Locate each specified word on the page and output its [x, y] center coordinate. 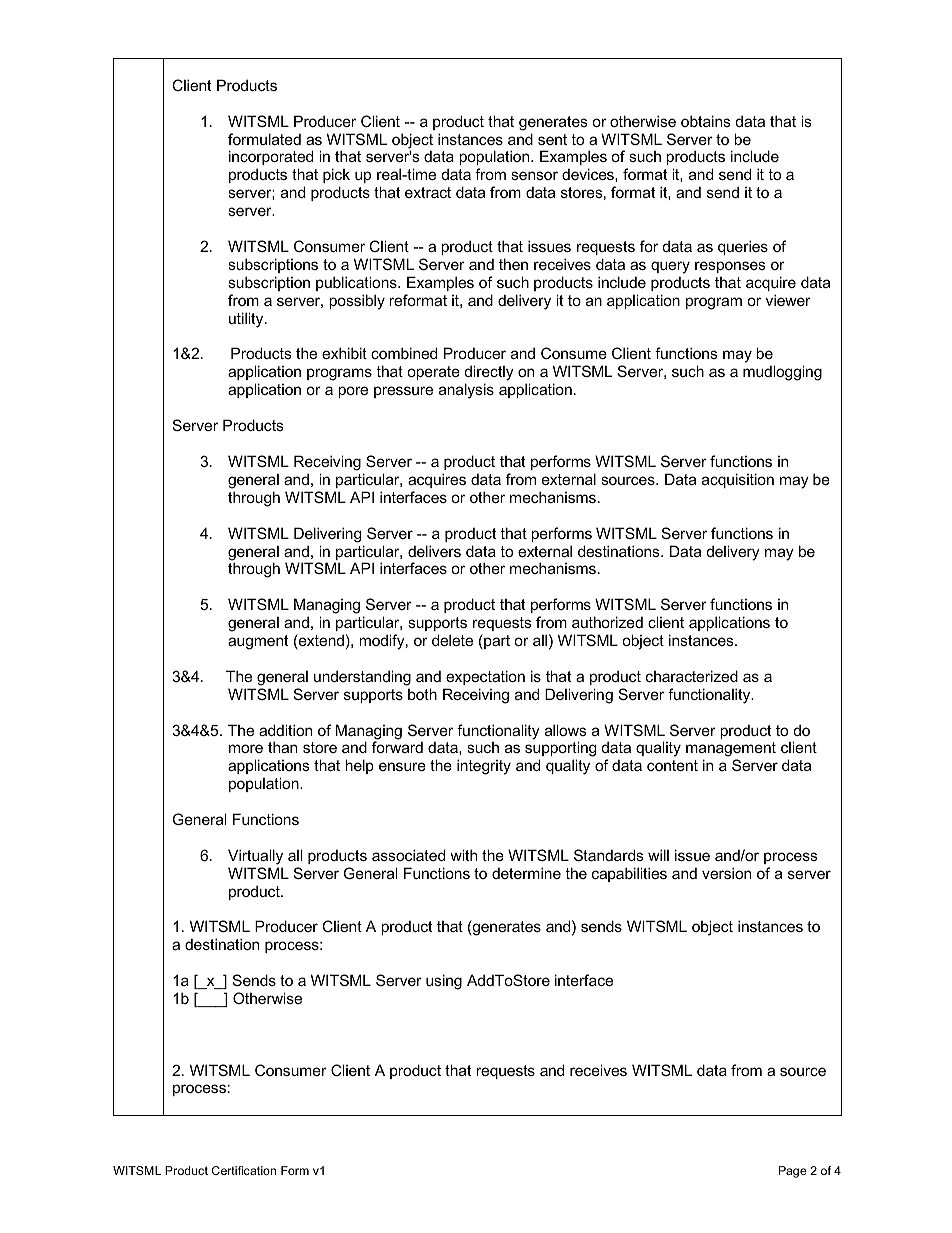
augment [258, 642]
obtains [706, 121]
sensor [534, 175]
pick [336, 175]
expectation [485, 677]
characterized [692, 676]
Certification [244, 1170]
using [444, 982]
